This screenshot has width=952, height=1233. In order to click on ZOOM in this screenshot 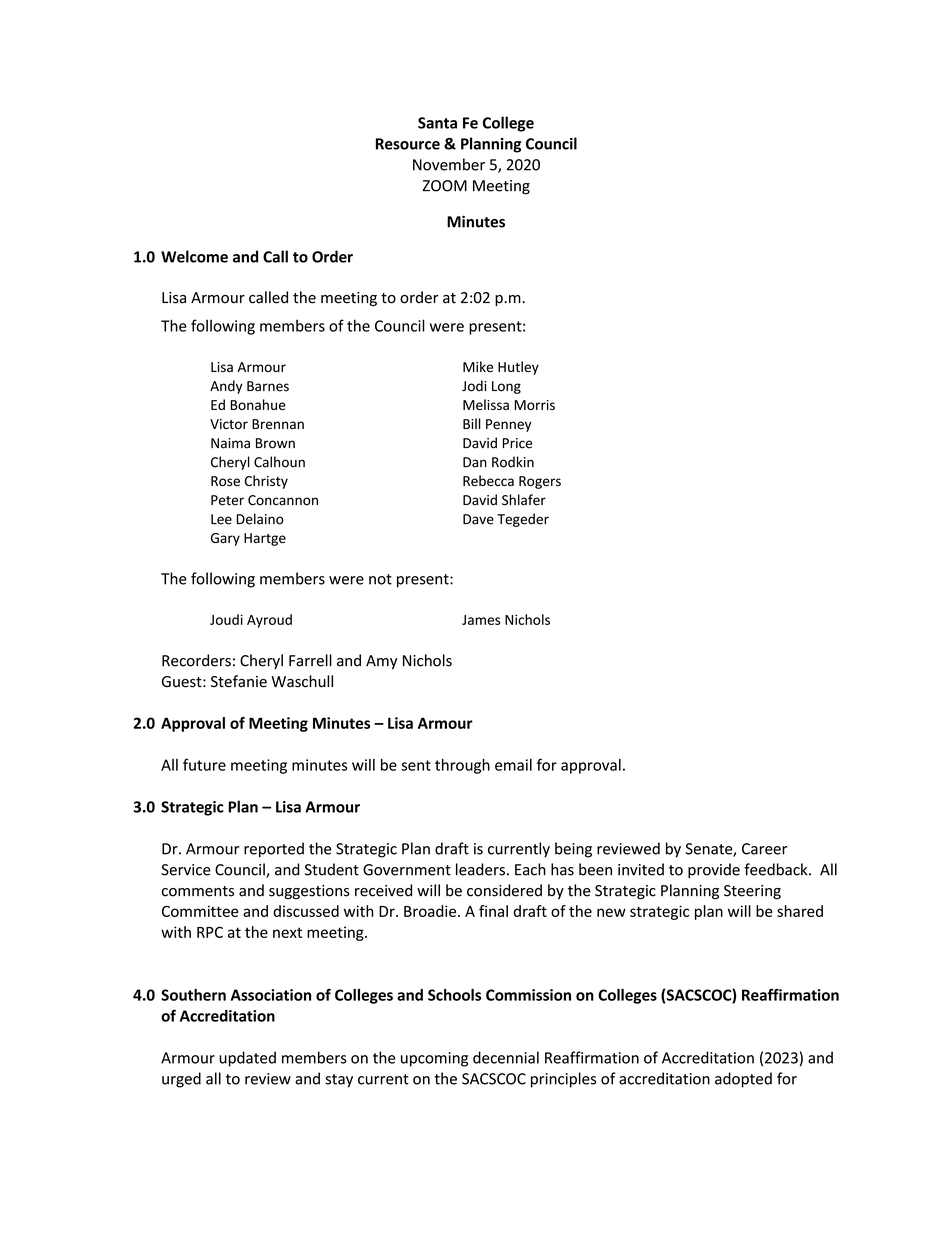, I will do `click(444, 186)`.
